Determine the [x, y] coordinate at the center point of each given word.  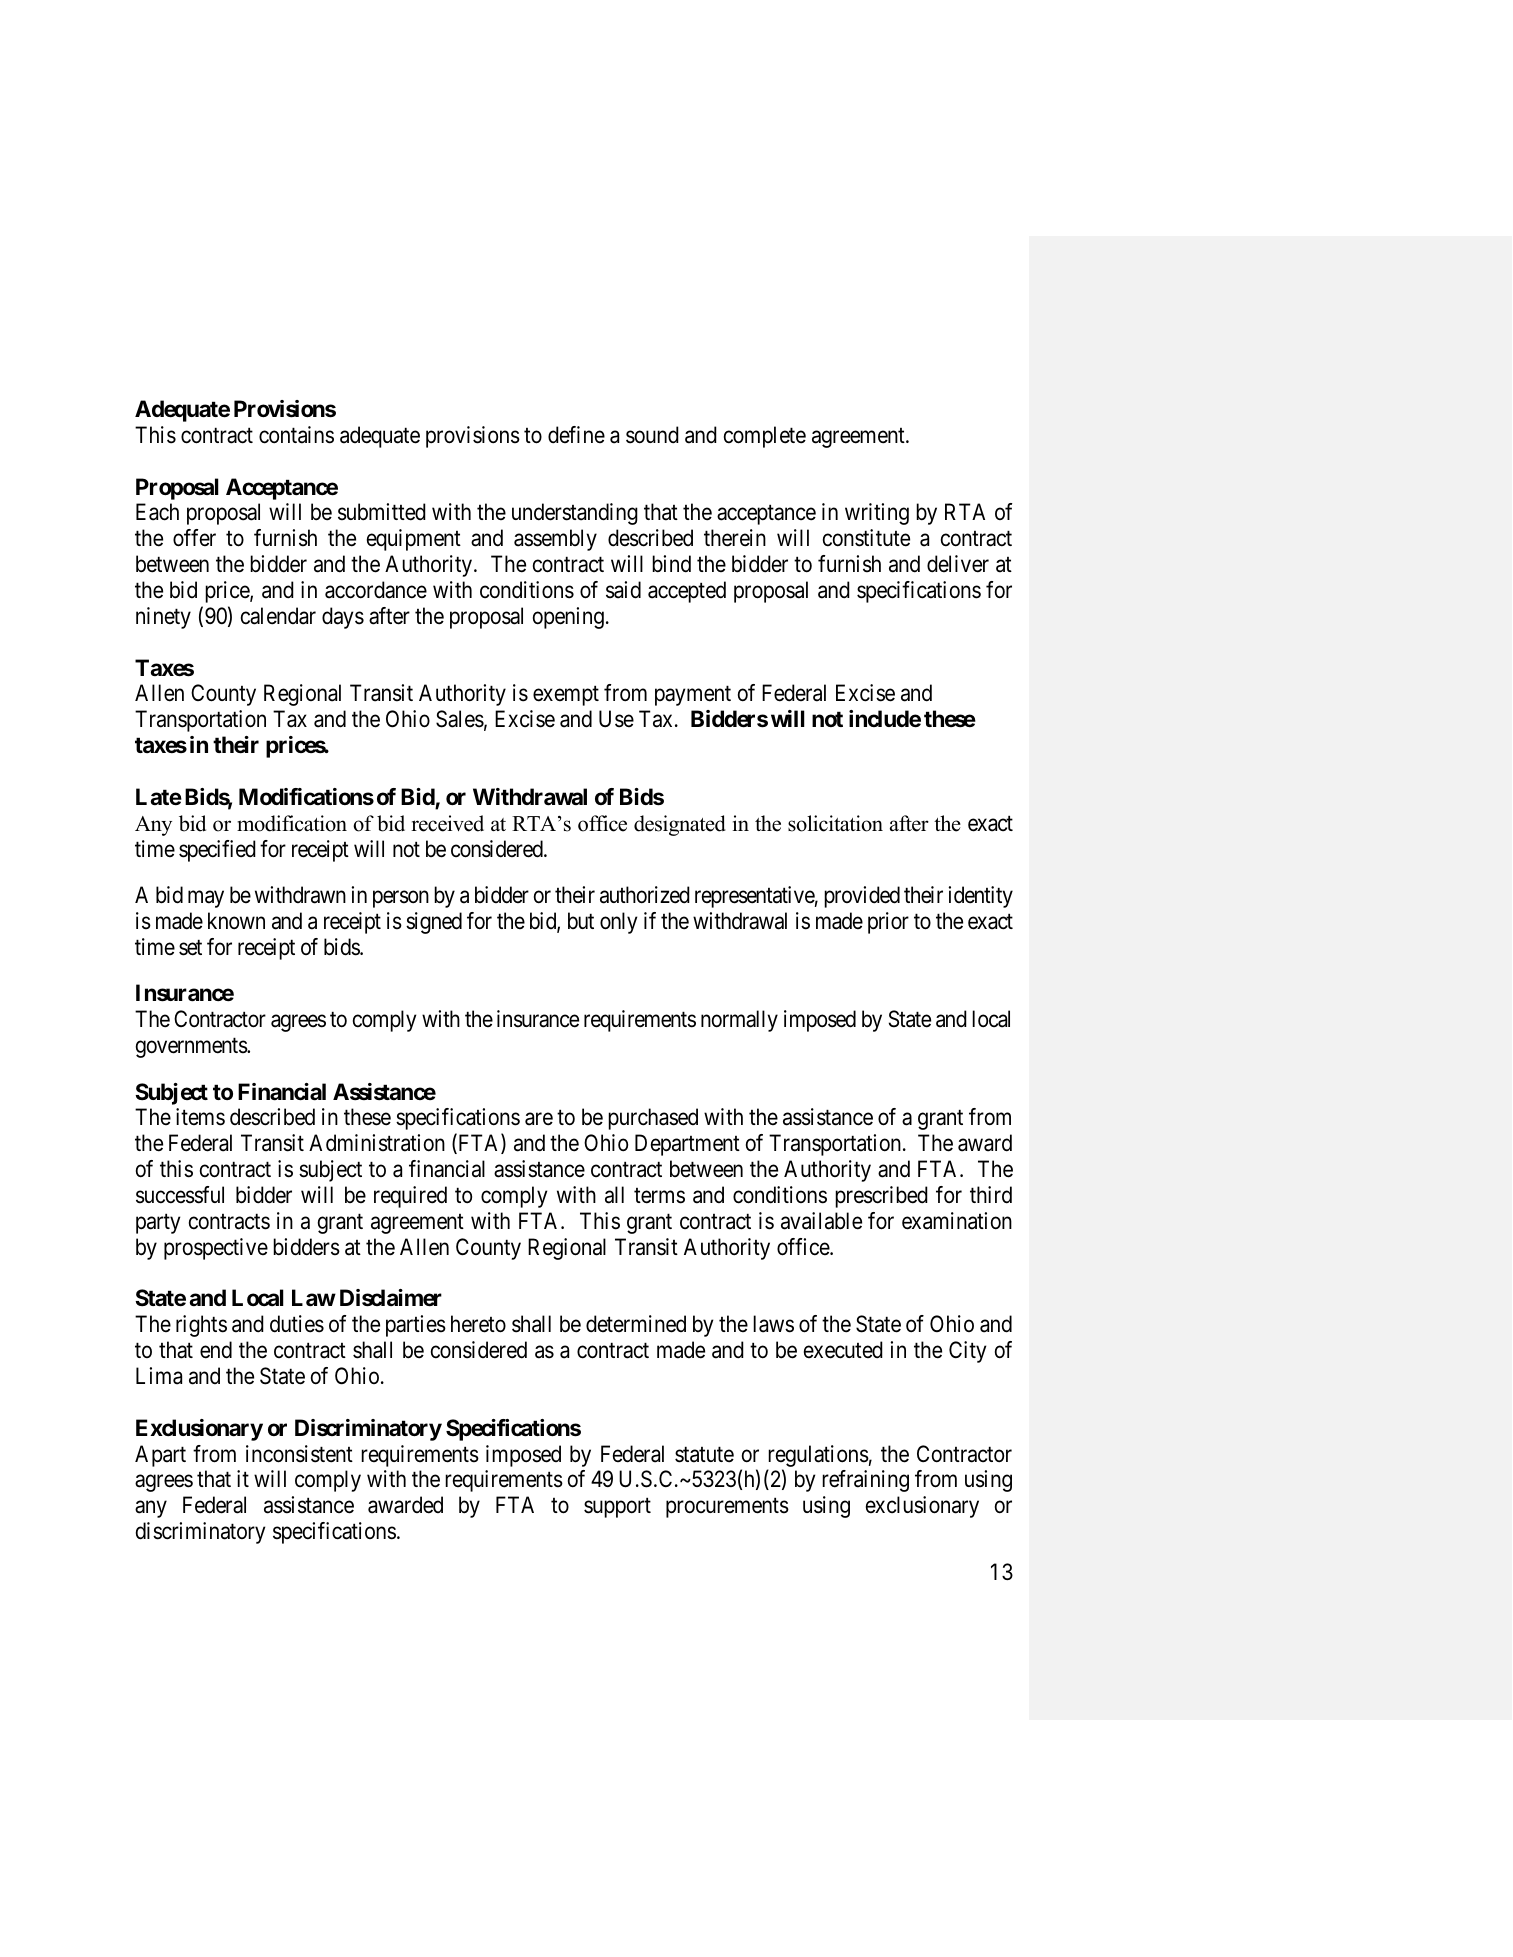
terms [659, 1196]
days [343, 618]
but [581, 920]
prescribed [881, 1197]
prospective [216, 1249]
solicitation [835, 823]
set [190, 948]
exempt [566, 696]
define [576, 435]
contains [296, 435]
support [617, 1508]
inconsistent [299, 1454]
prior [888, 923]
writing [877, 514]
